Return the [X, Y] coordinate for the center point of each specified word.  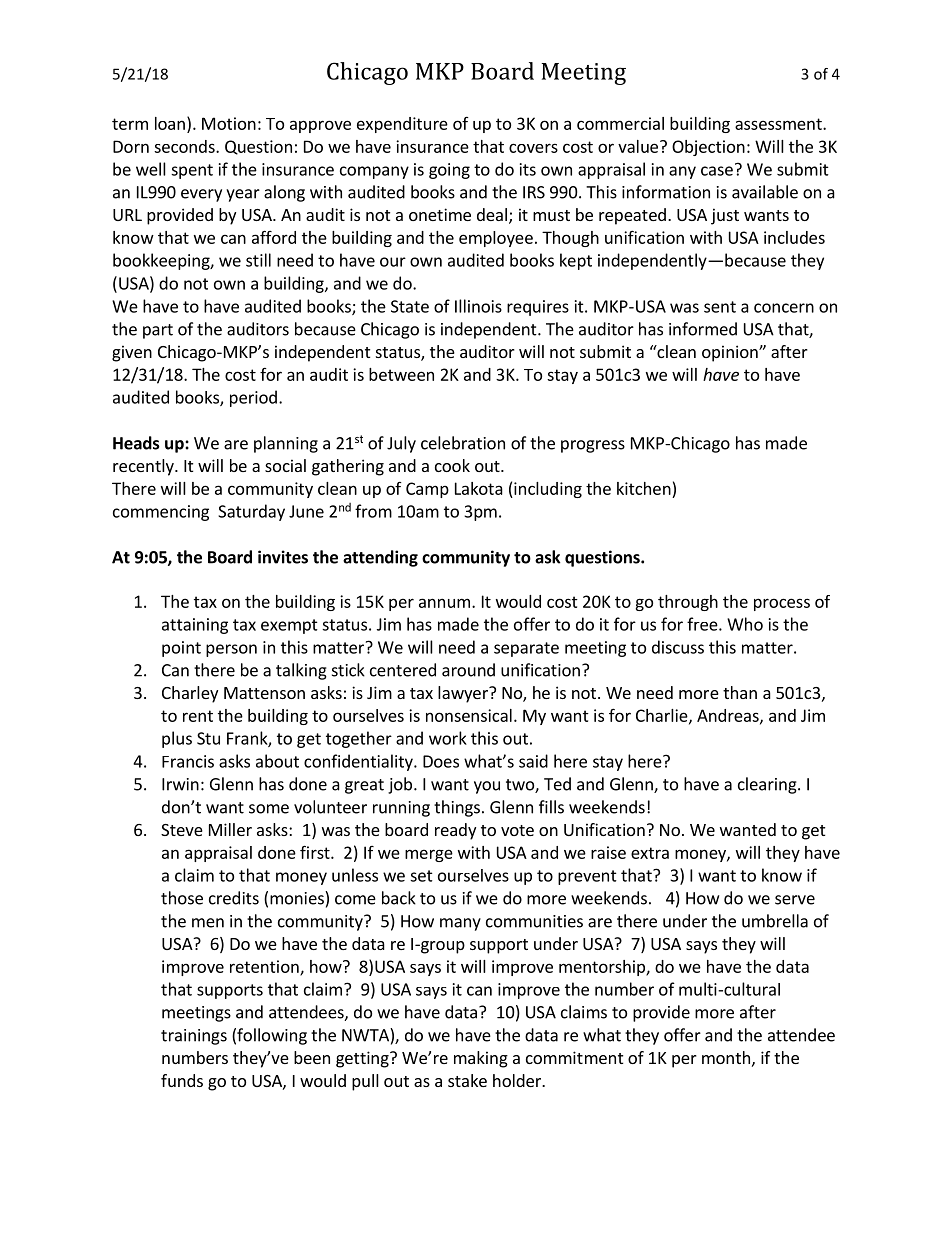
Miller [230, 829]
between [401, 374]
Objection [708, 148]
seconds [185, 146]
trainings [194, 1037]
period [253, 398]
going [449, 171]
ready [455, 831]
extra [650, 853]
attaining [195, 626]
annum [444, 603]
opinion [731, 353]
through [688, 603]
